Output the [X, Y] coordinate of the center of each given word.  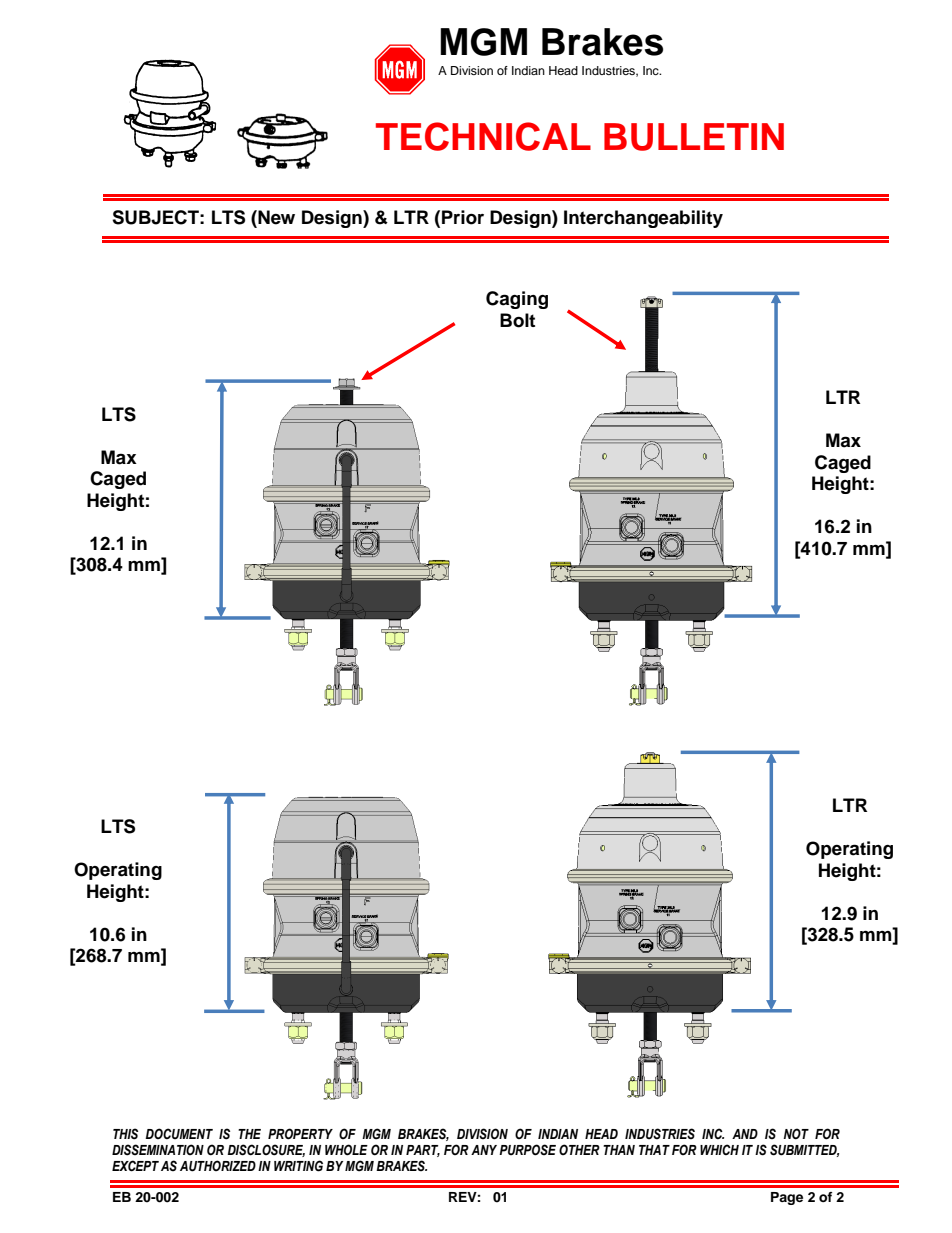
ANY [484, 1150]
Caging [517, 300]
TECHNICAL [483, 136]
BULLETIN [694, 137]
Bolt [517, 320]
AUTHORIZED [218, 1166]
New [275, 217]
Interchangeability [643, 219]
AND [745, 1134]
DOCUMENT [179, 1133]
